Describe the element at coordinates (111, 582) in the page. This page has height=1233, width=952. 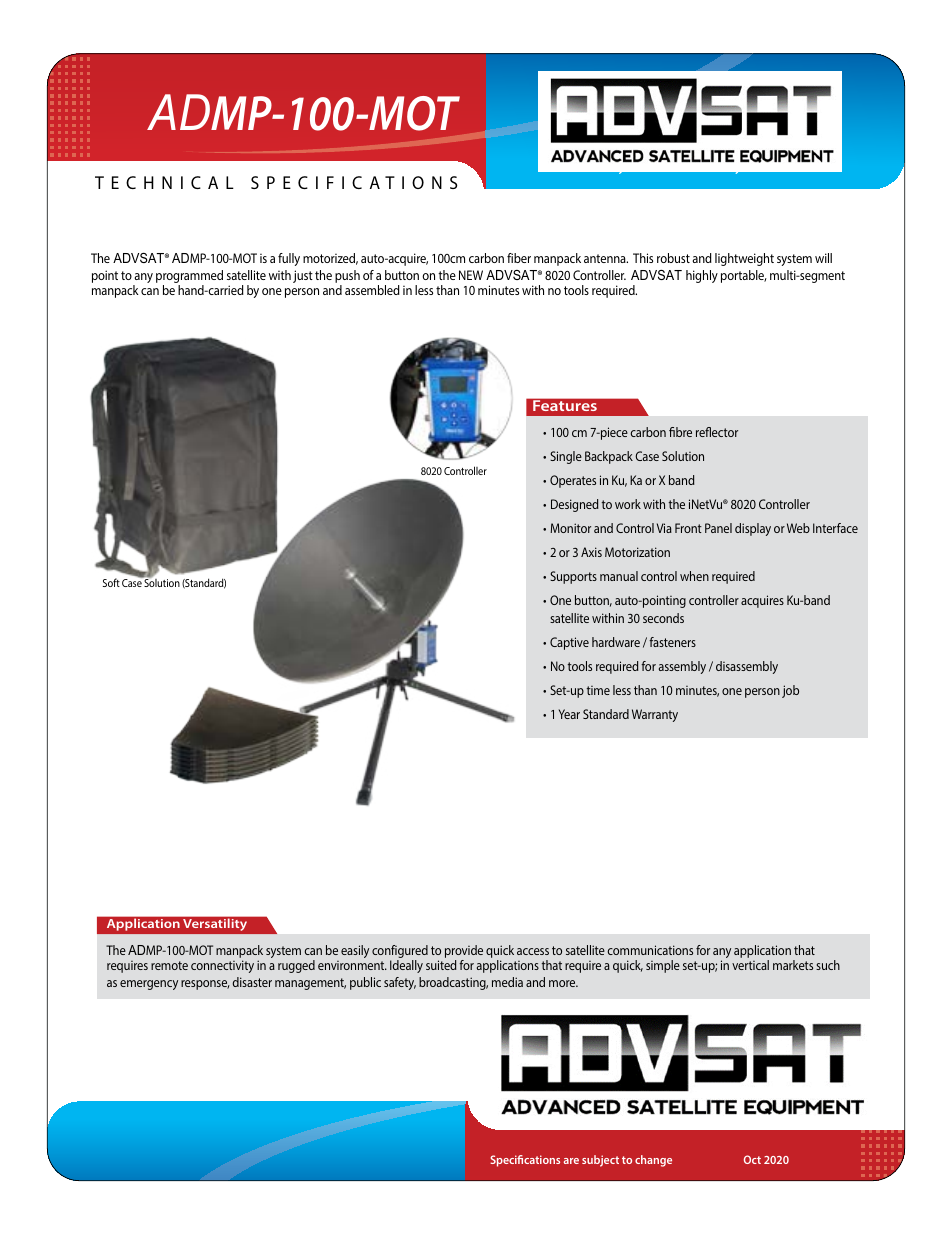
I see `Soft` at that location.
